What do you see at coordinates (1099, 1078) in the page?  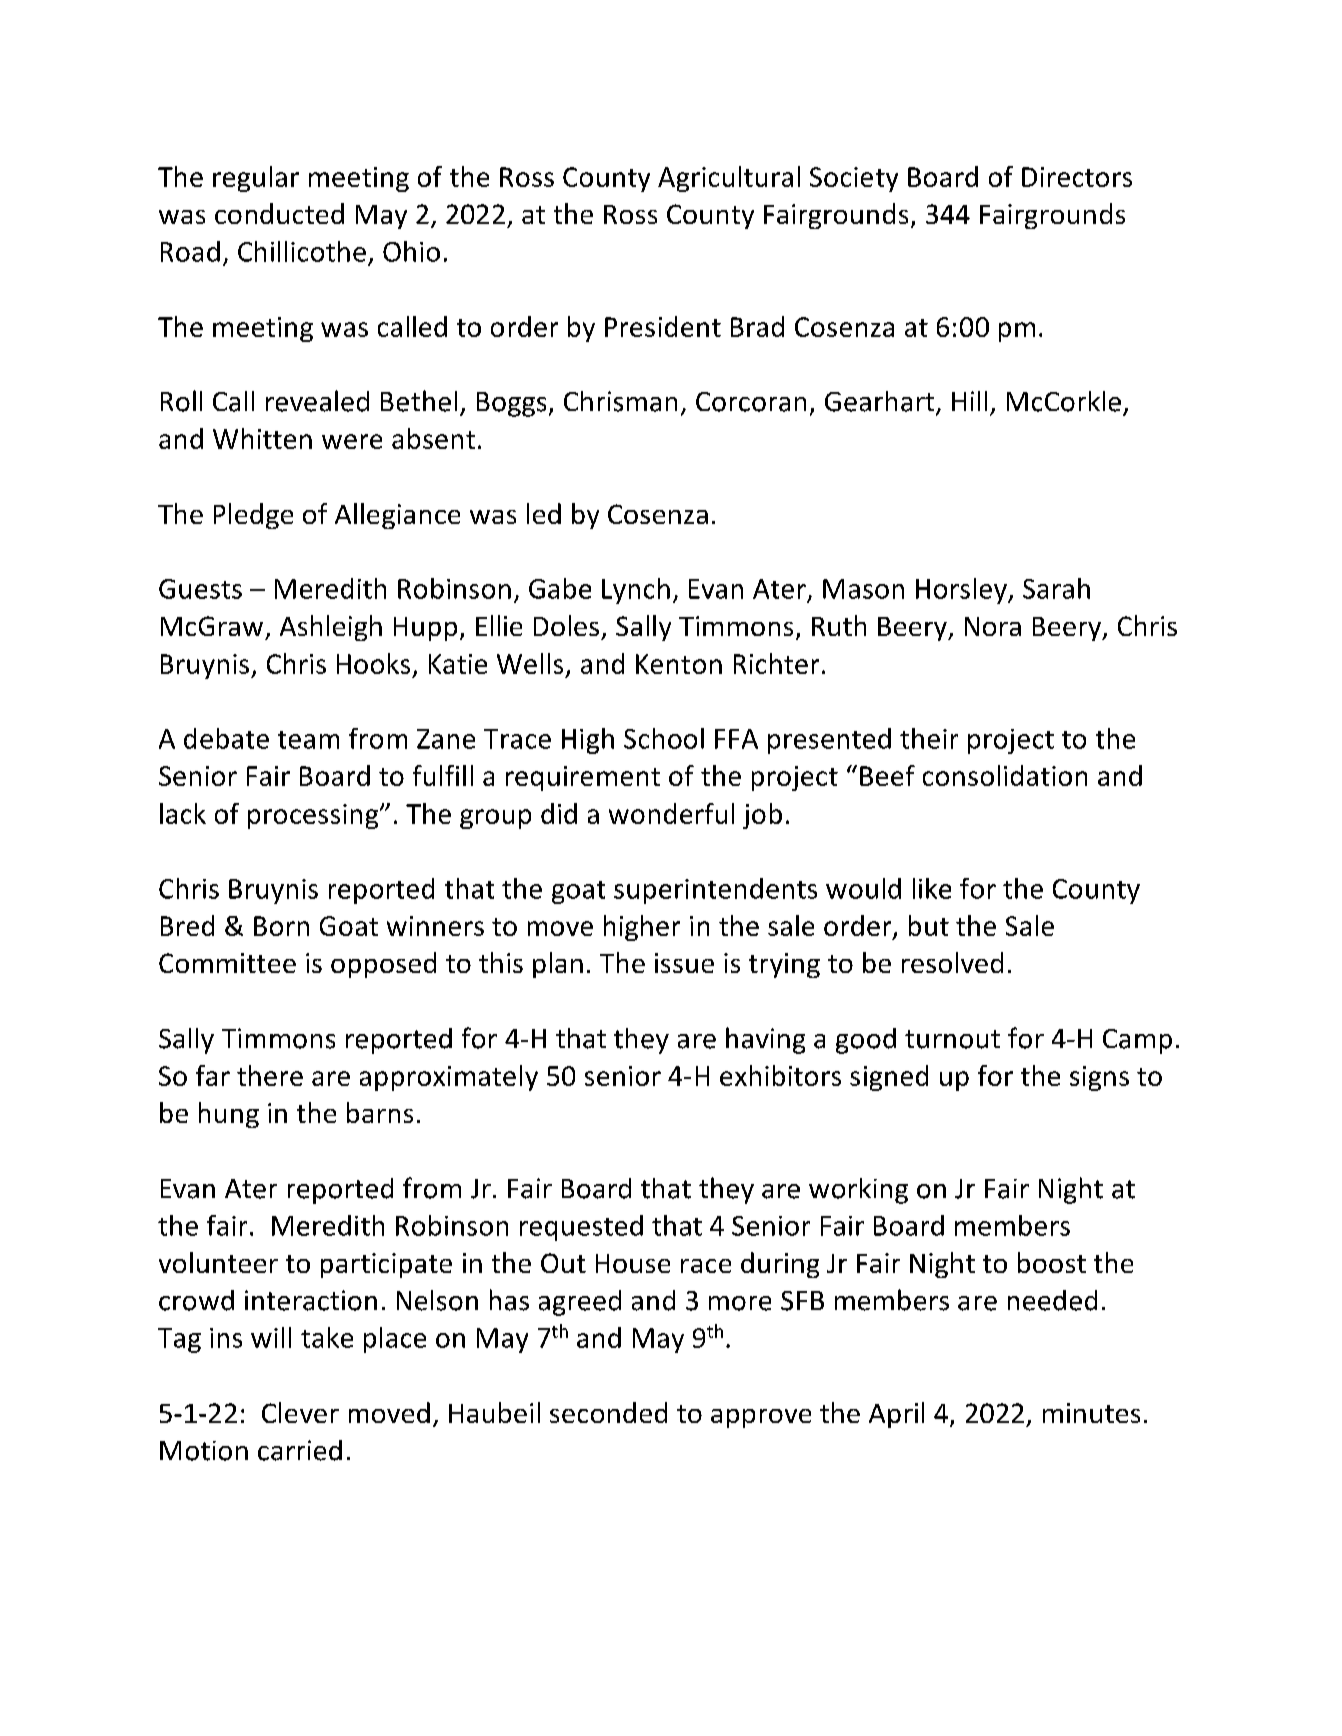 I see `signs` at bounding box center [1099, 1078].
